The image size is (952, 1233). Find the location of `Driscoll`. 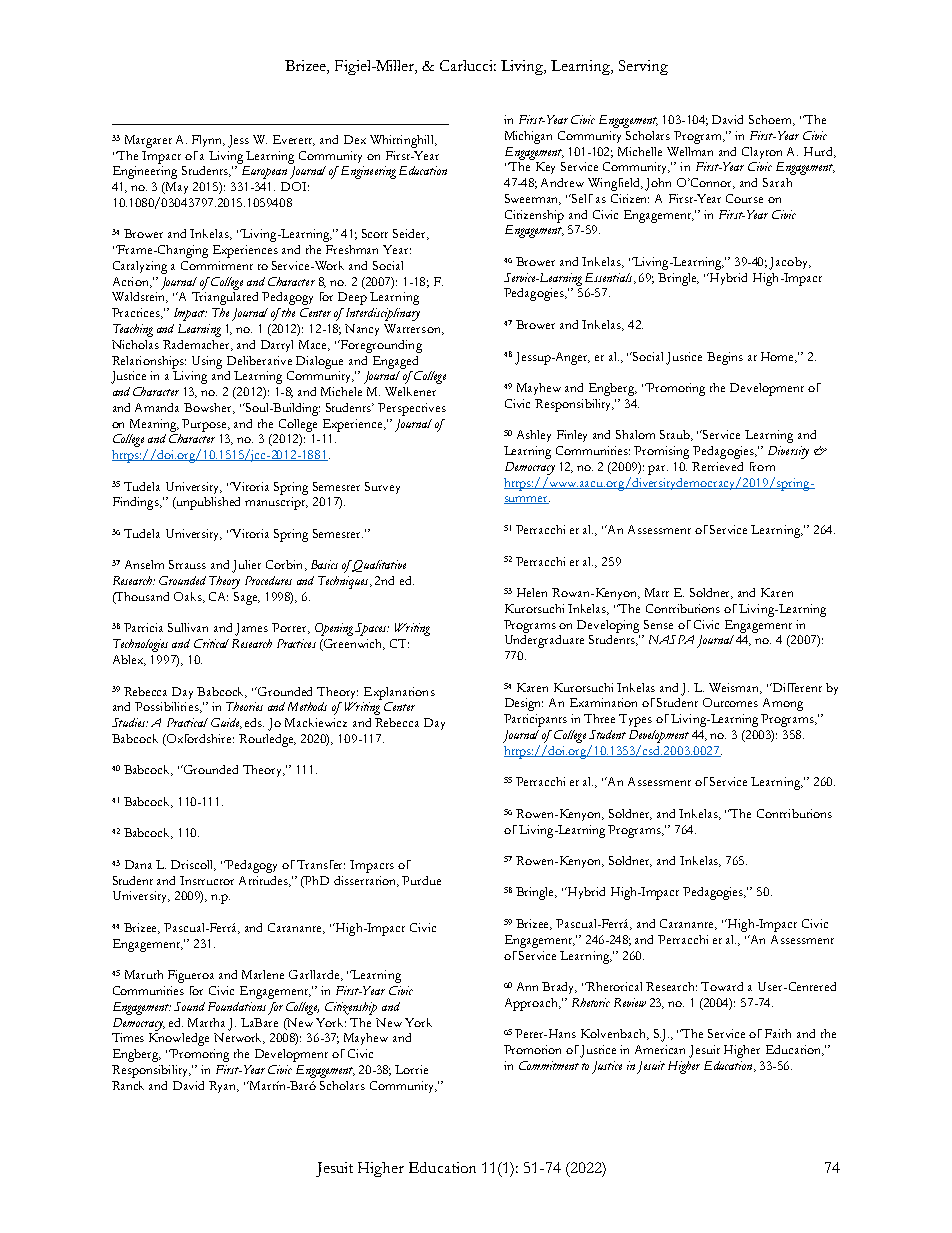

Driscoll is located at coordinates (193, 865).
